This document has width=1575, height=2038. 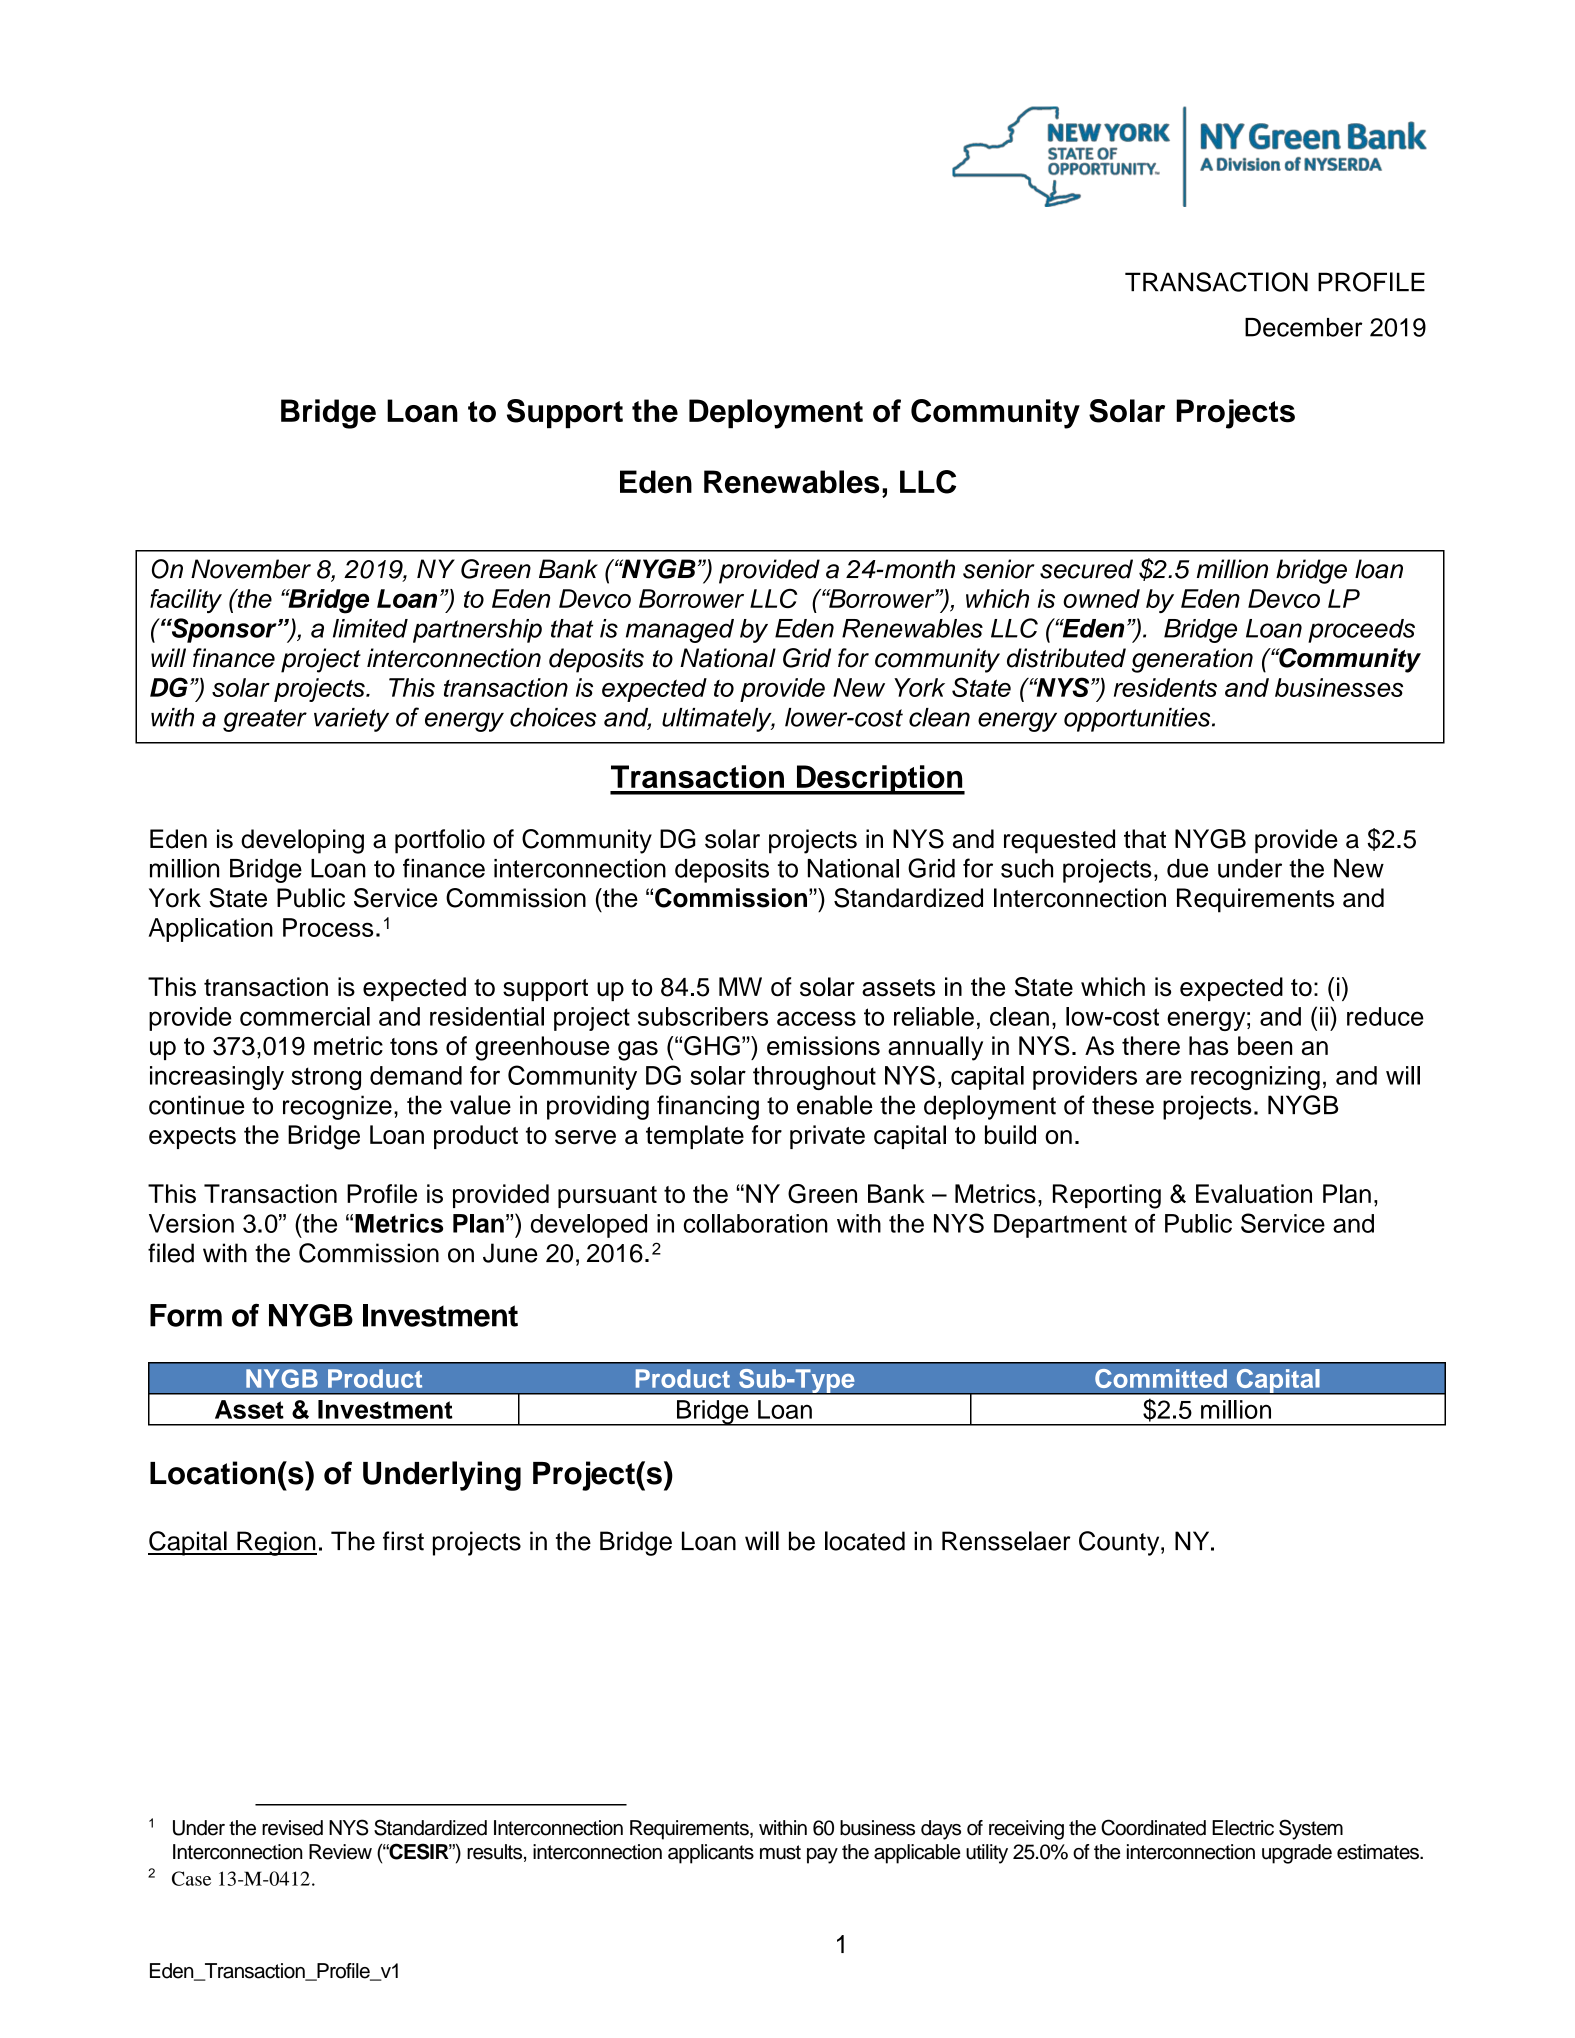 I want to click on throughout, so click(x=814, y=1078).
